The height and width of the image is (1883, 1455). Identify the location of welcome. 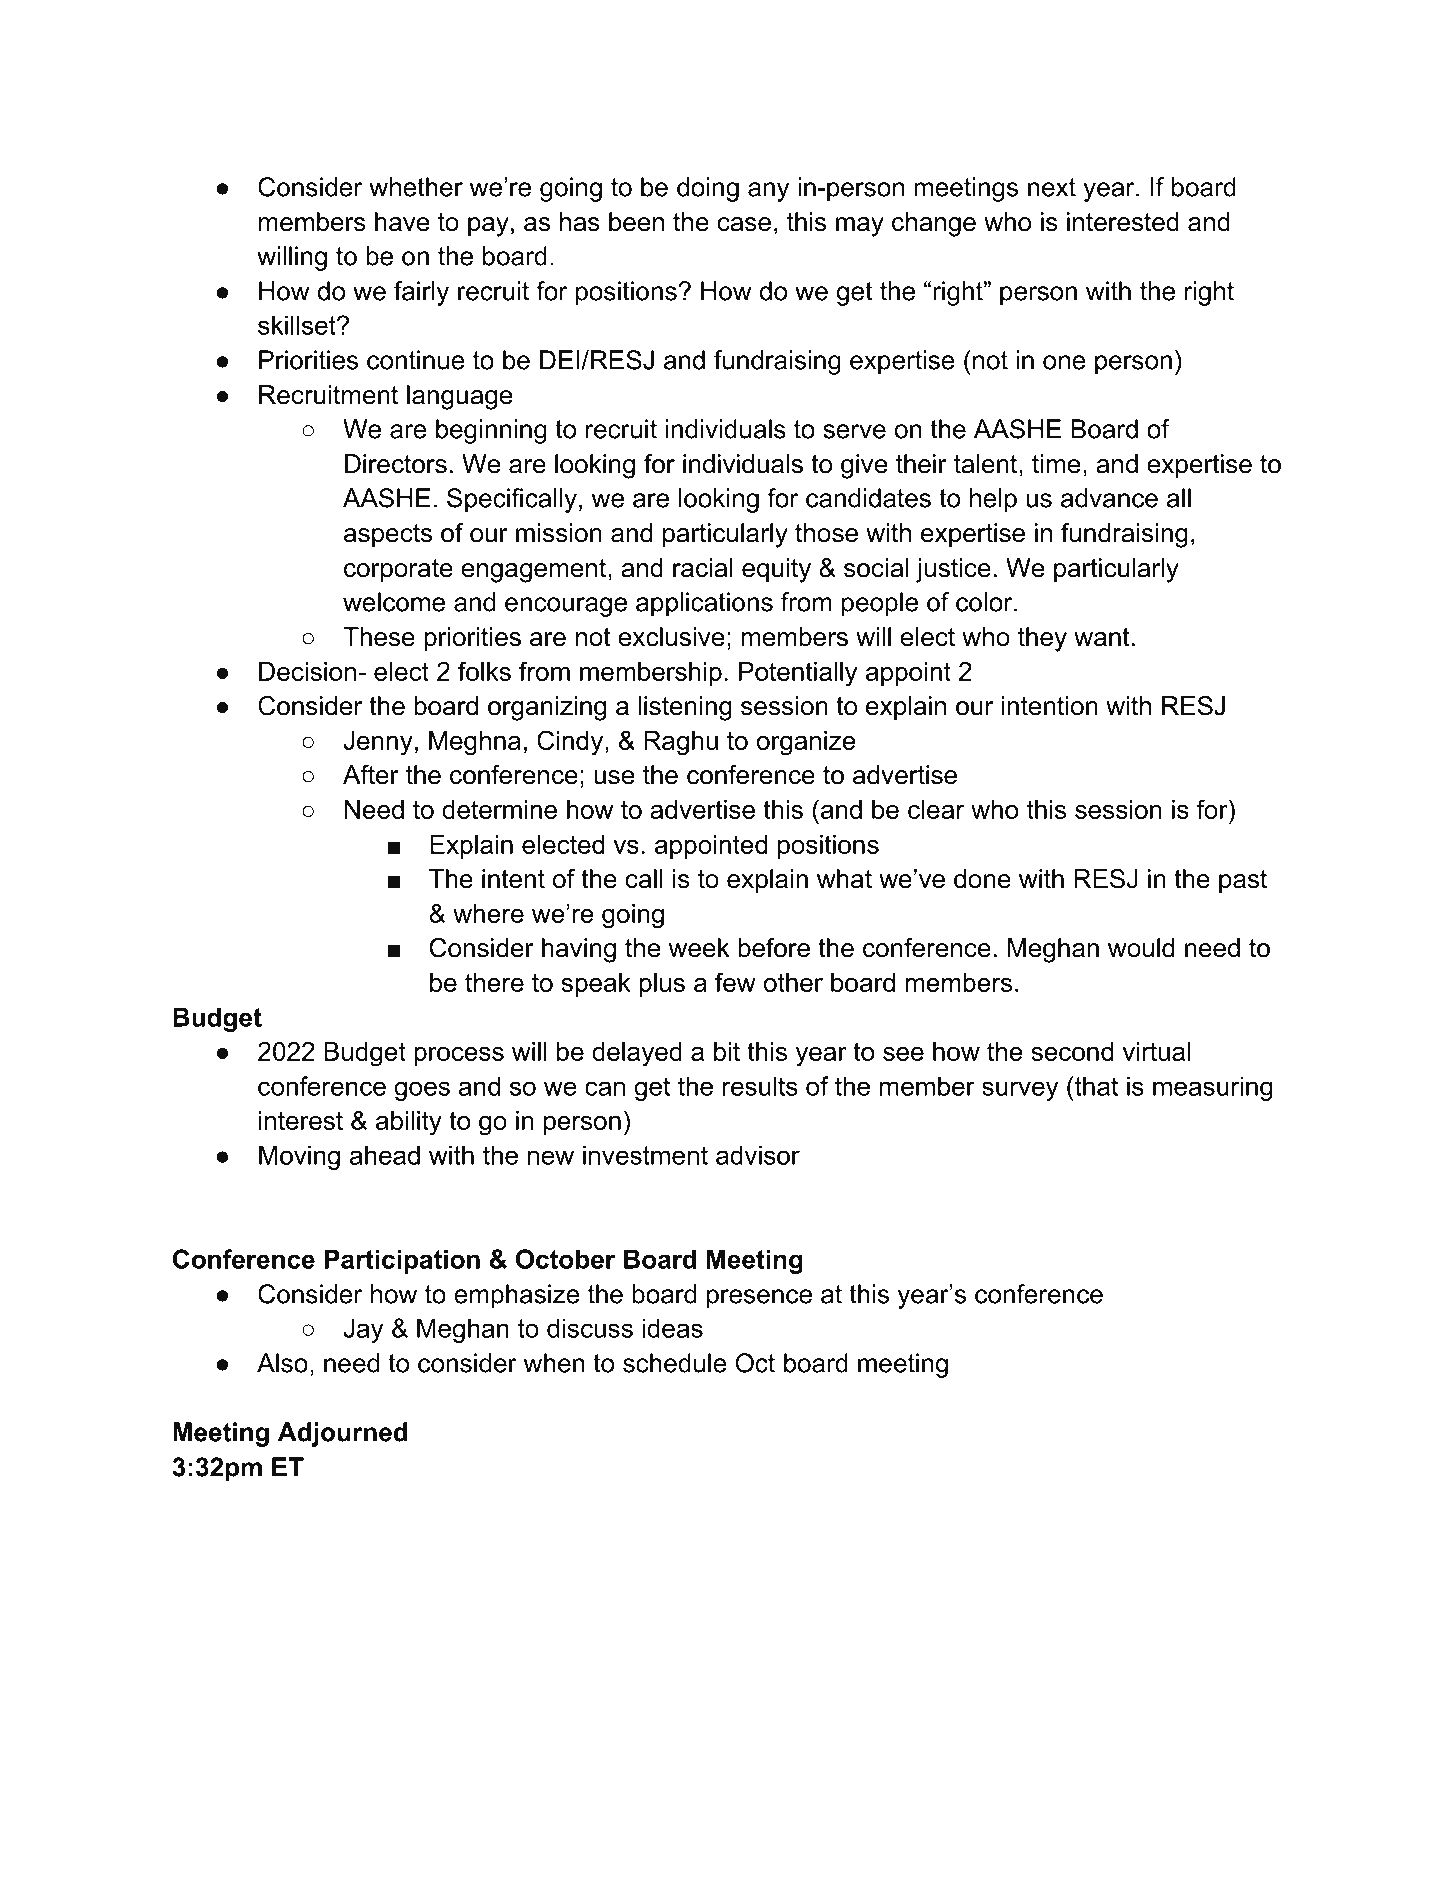
(394, 602).
